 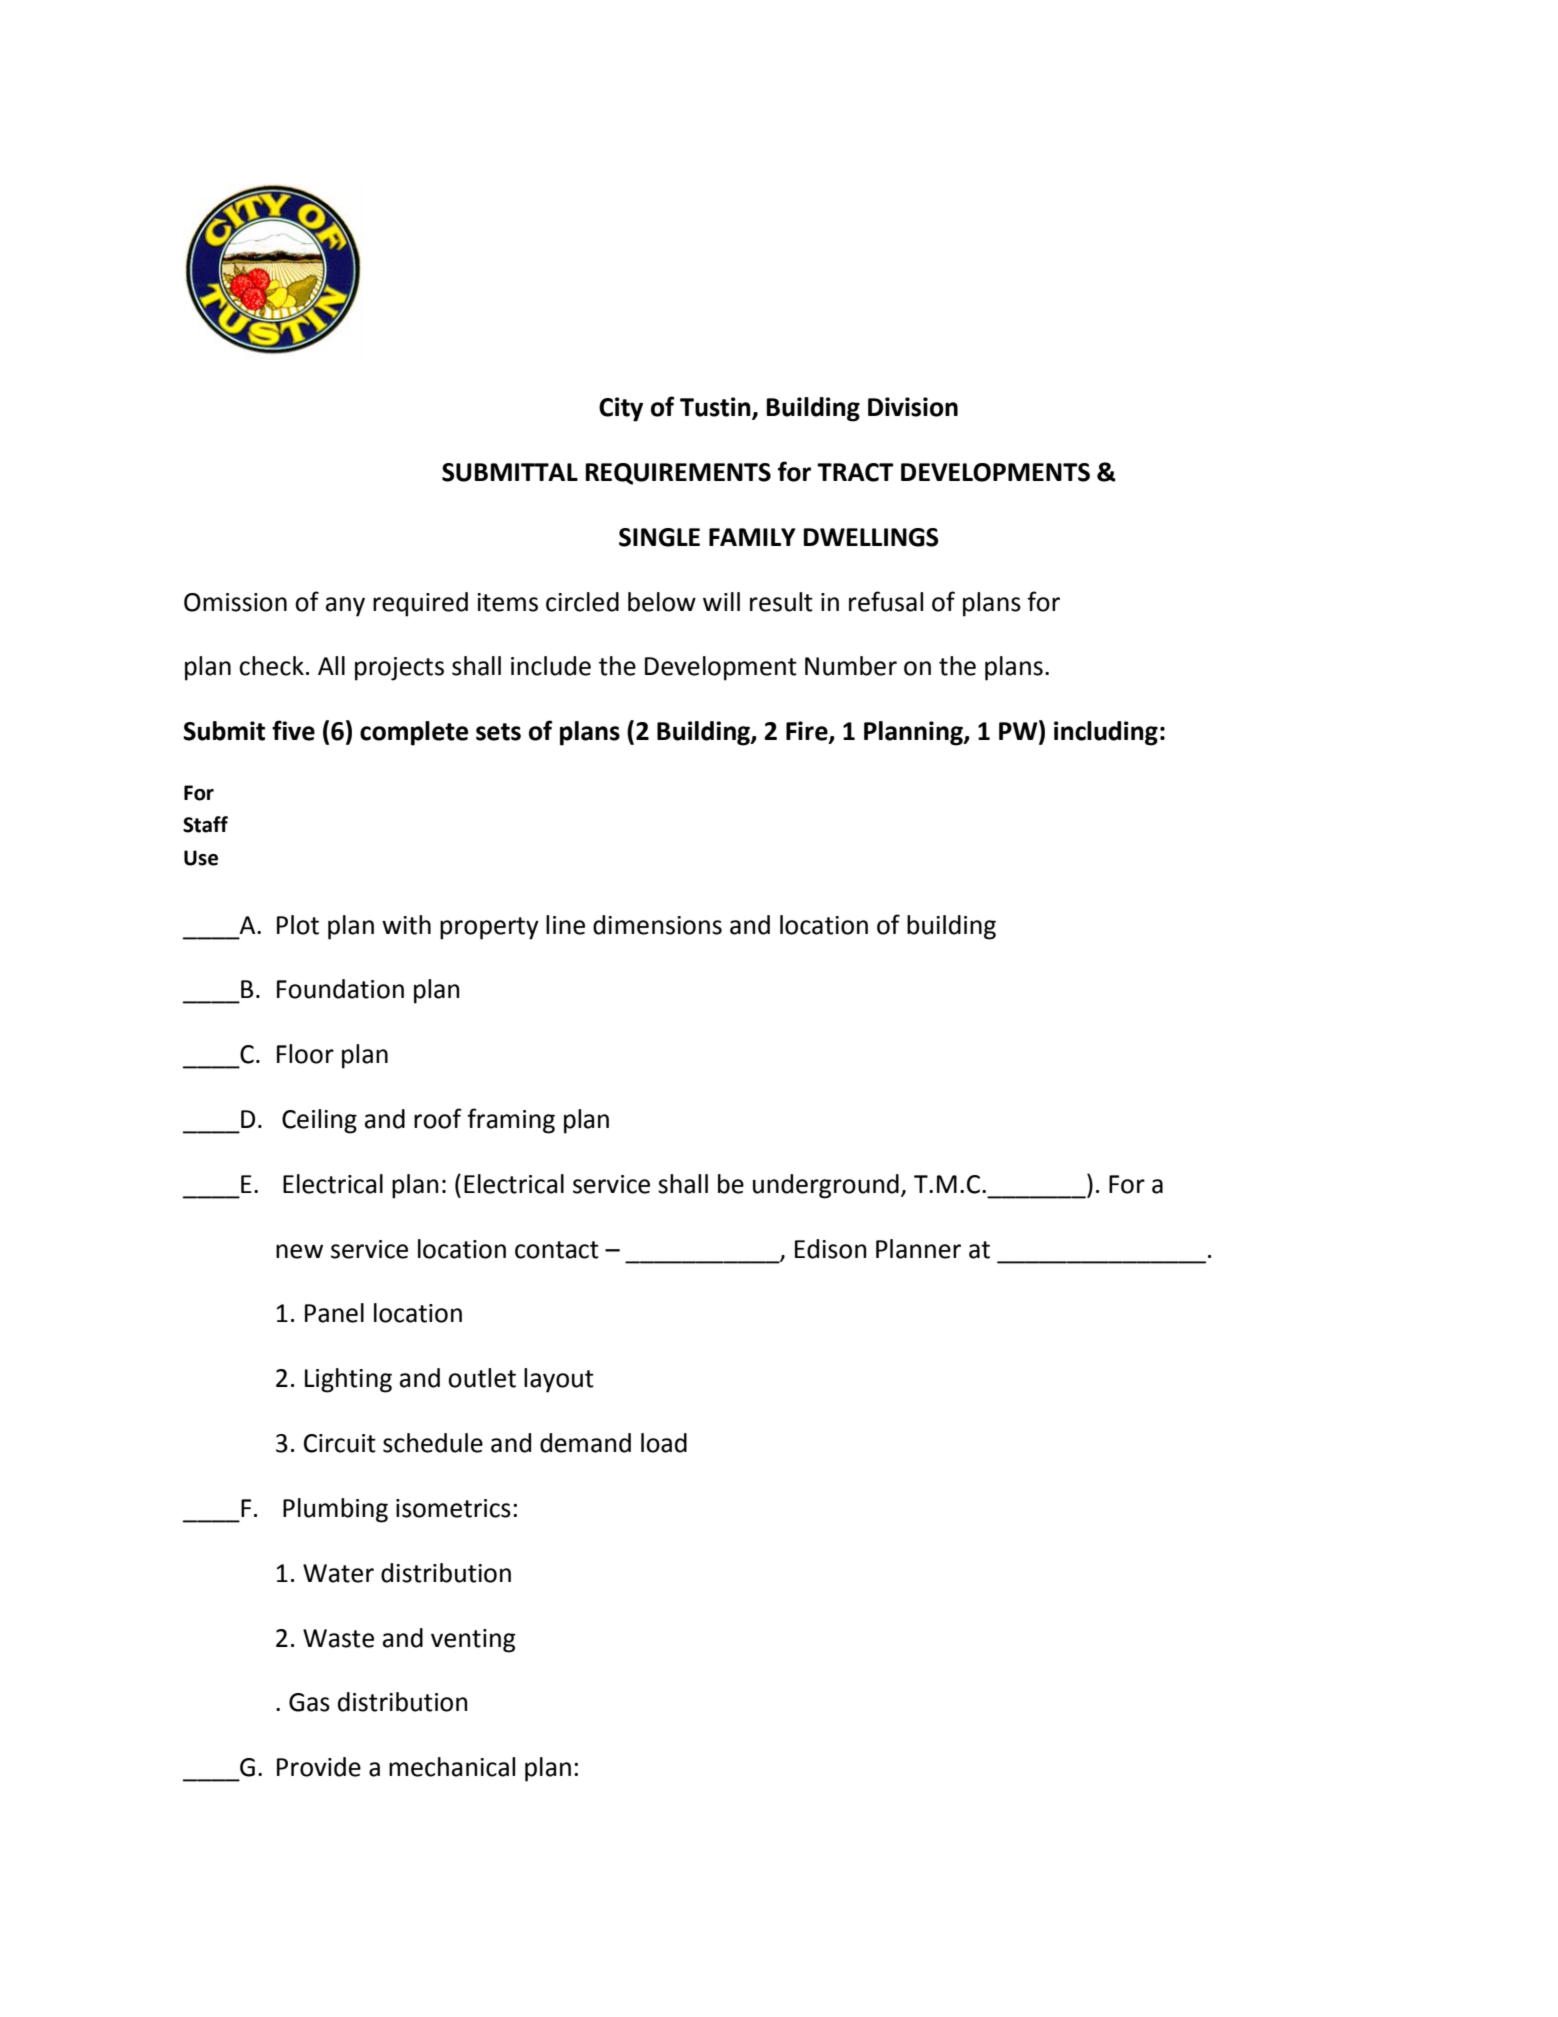 I want to click on Plot, so click(x=298, y=925).
